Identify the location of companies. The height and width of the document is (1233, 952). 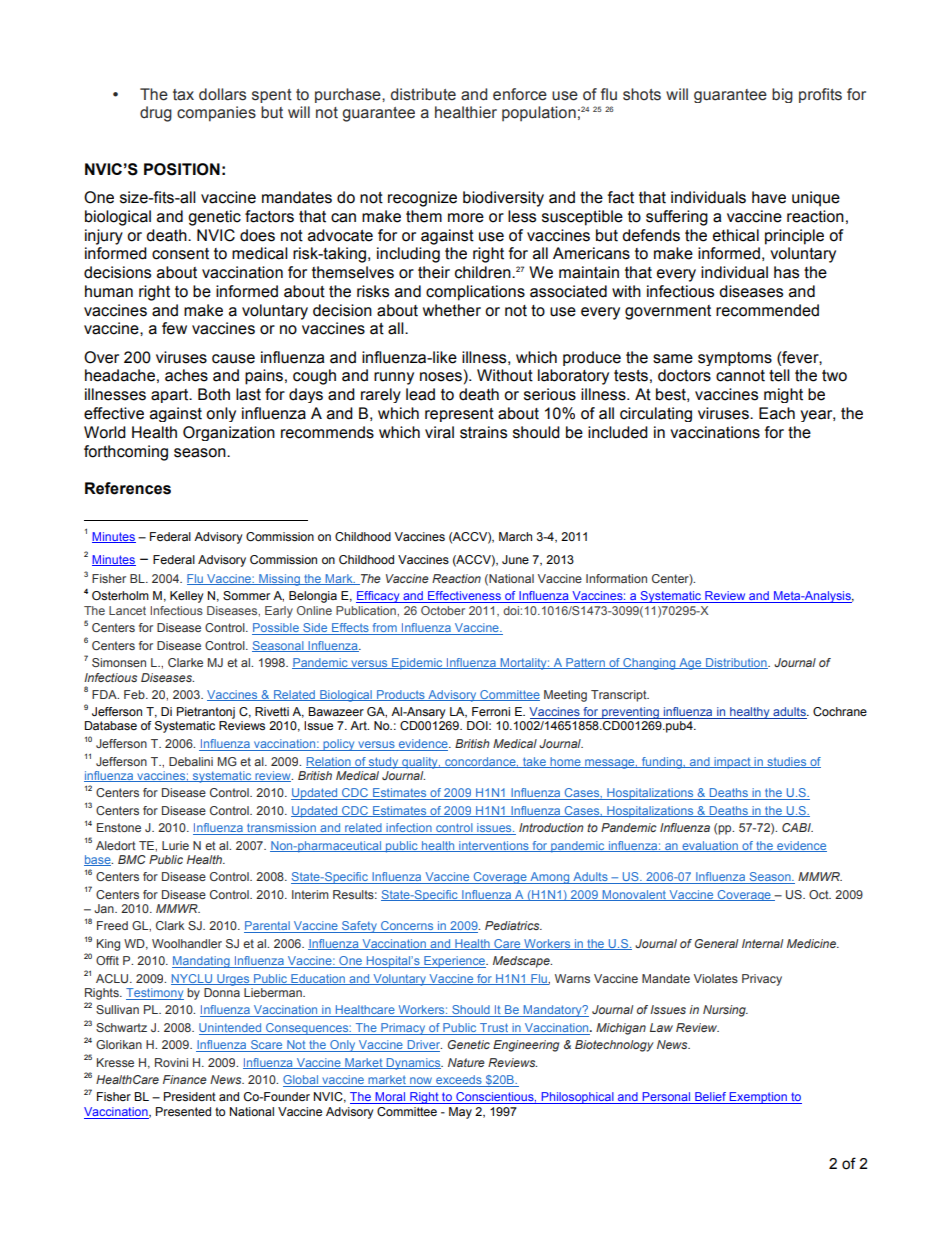
(216, 114).
